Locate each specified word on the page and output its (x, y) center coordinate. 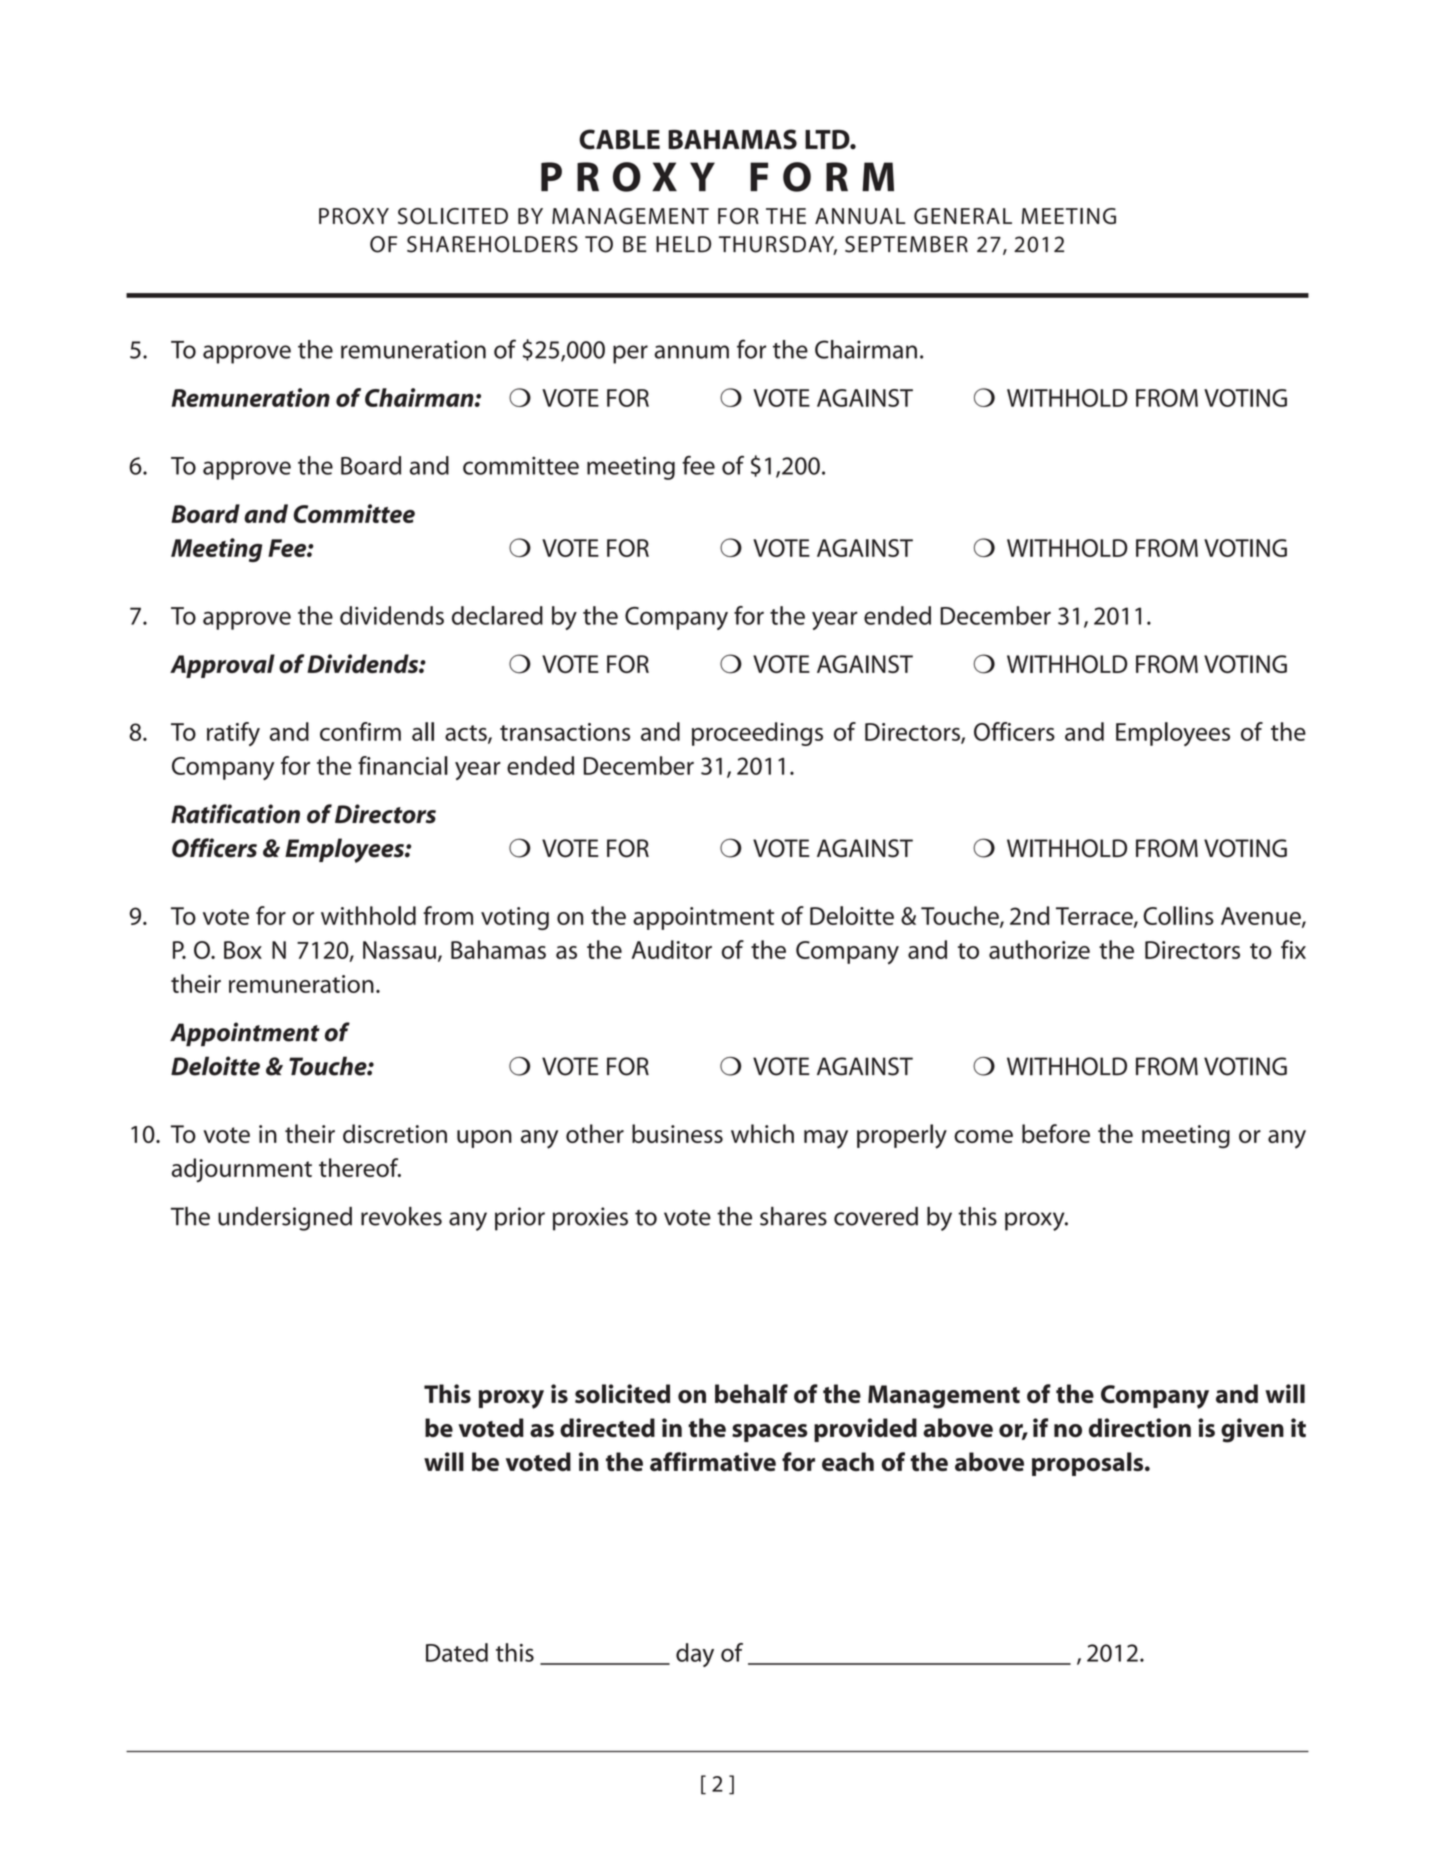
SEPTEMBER (906, 244)
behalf (751, 1393)
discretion (395, 1133)
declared (497, 615)
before (1056, 1133)
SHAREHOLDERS (492, 244)
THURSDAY (778, 245)
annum (691, 352)
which (762, 1133)
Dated (457, 1652)
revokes (401, 1216)
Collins (1178, 915)
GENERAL (963, 216)
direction (1140, 1427)
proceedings (757, 734)
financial (403, 765)
